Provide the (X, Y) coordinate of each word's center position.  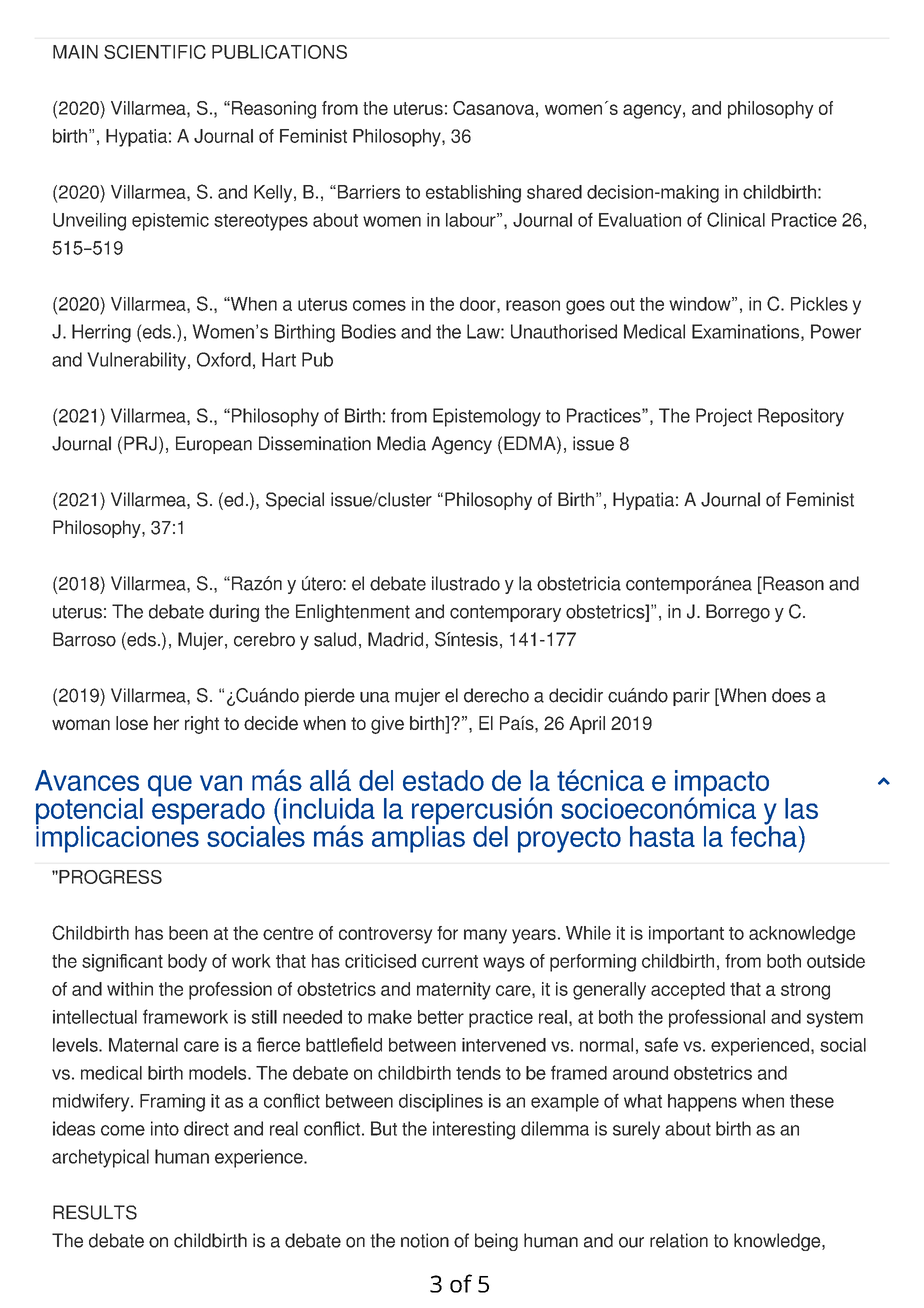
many (485, 936)
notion (425, 1240)
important (686, 935)
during (234, 613)
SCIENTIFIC (155, 52)
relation (679, 1240)
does (791, 695)
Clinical (736, 219)
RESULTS (95, 1212)
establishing (473, 194)
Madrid (395, 639)
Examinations (747, 332)
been (188, 933)
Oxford (224, 359)
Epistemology (487, 417)
